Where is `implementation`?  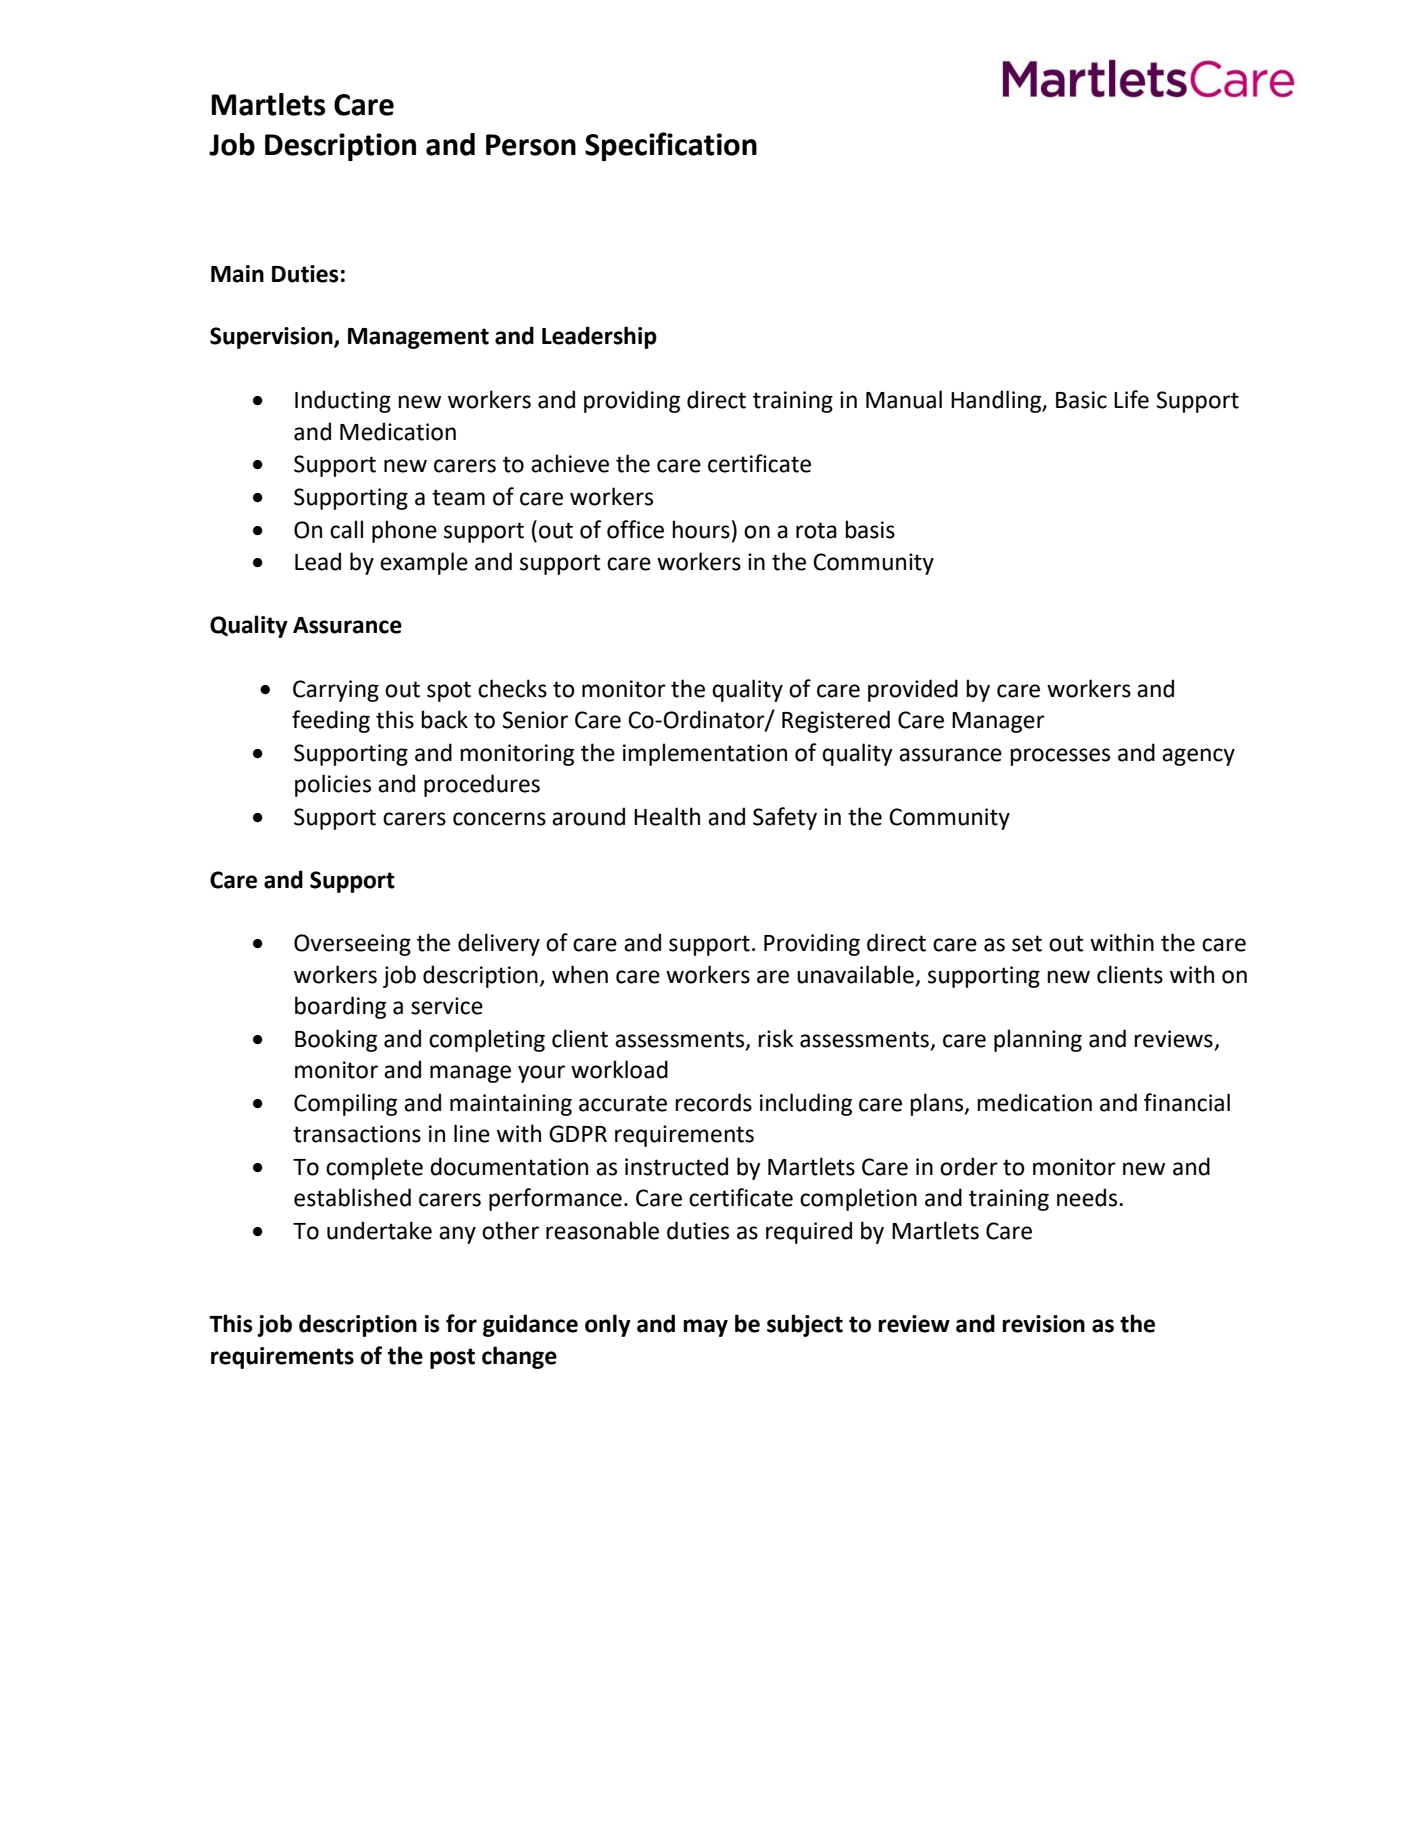
implementation is located at coordinates (705, 754).
